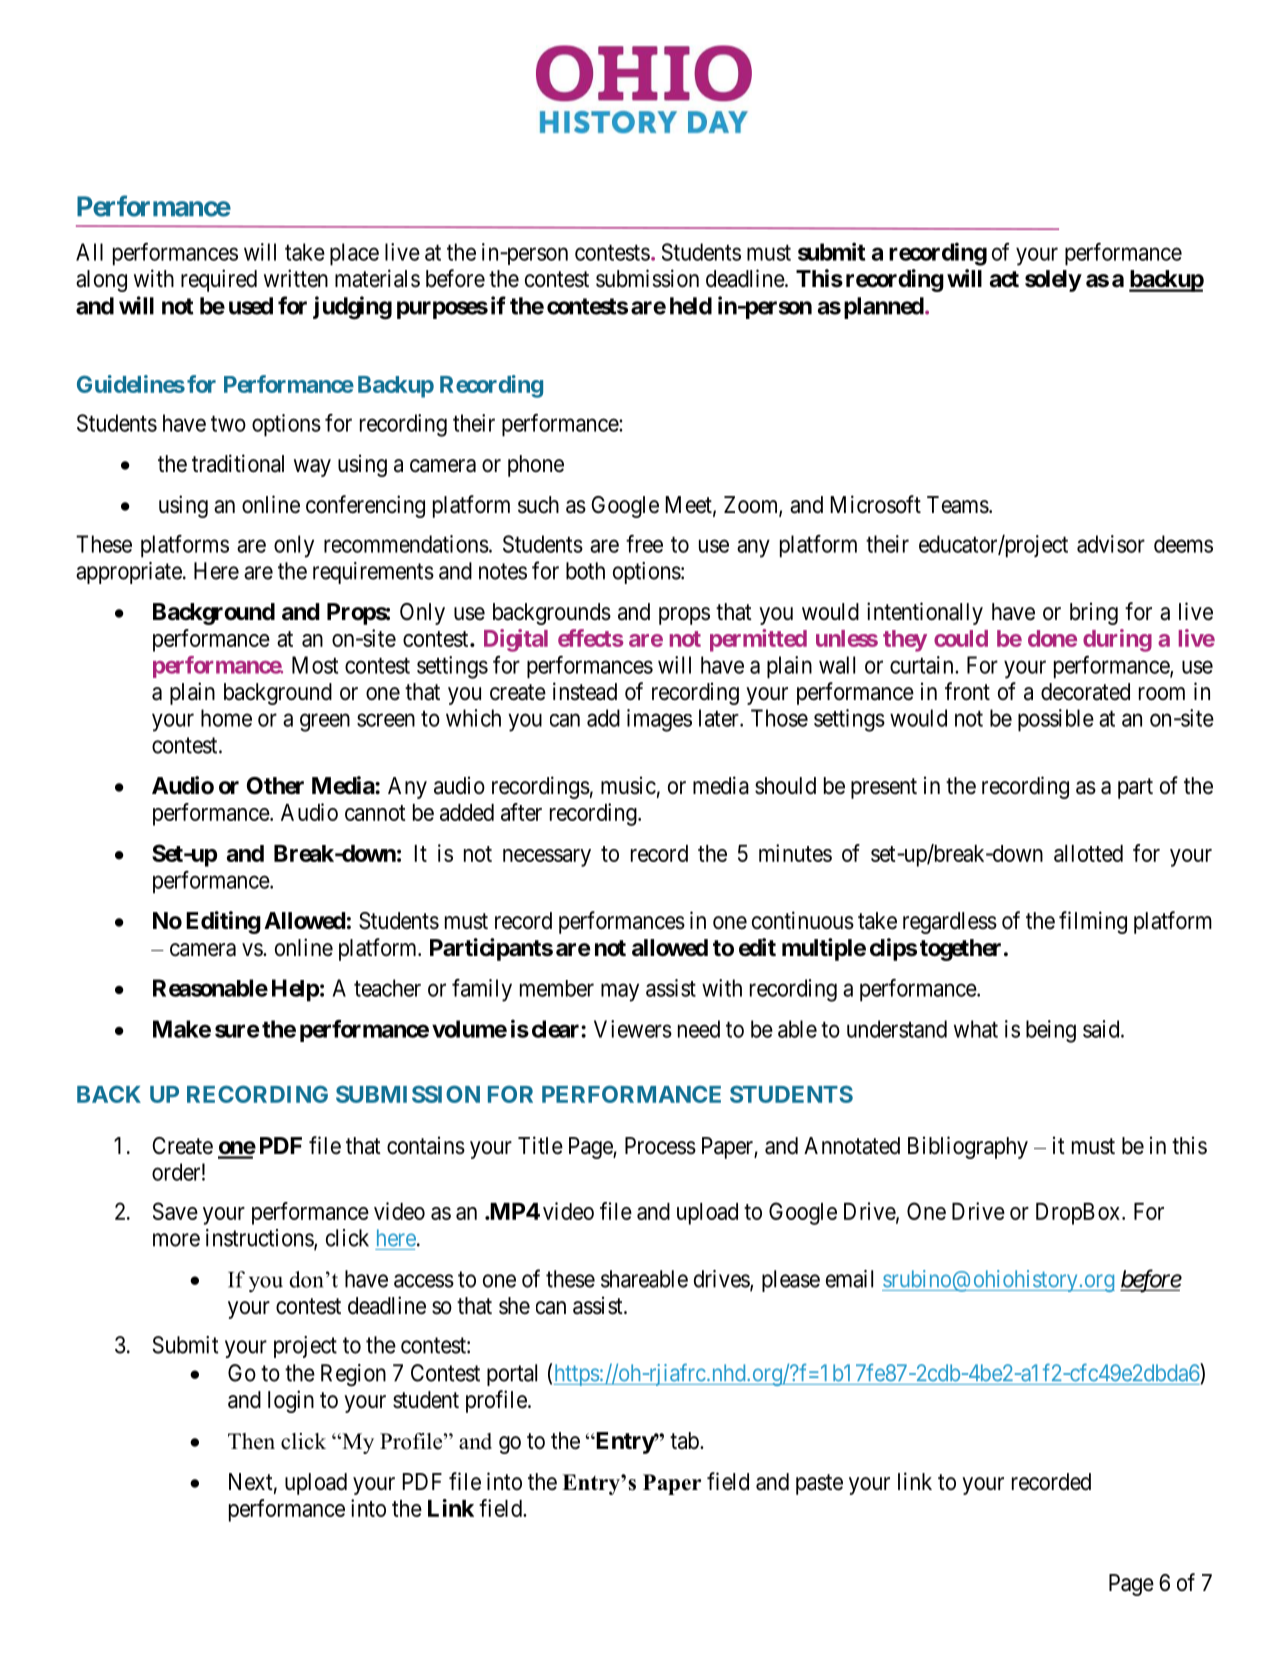 The width and height of the document is (1288, 1667). Describe the element at coordinates (1088, 853) in the document. I see `allotted` at that location.
